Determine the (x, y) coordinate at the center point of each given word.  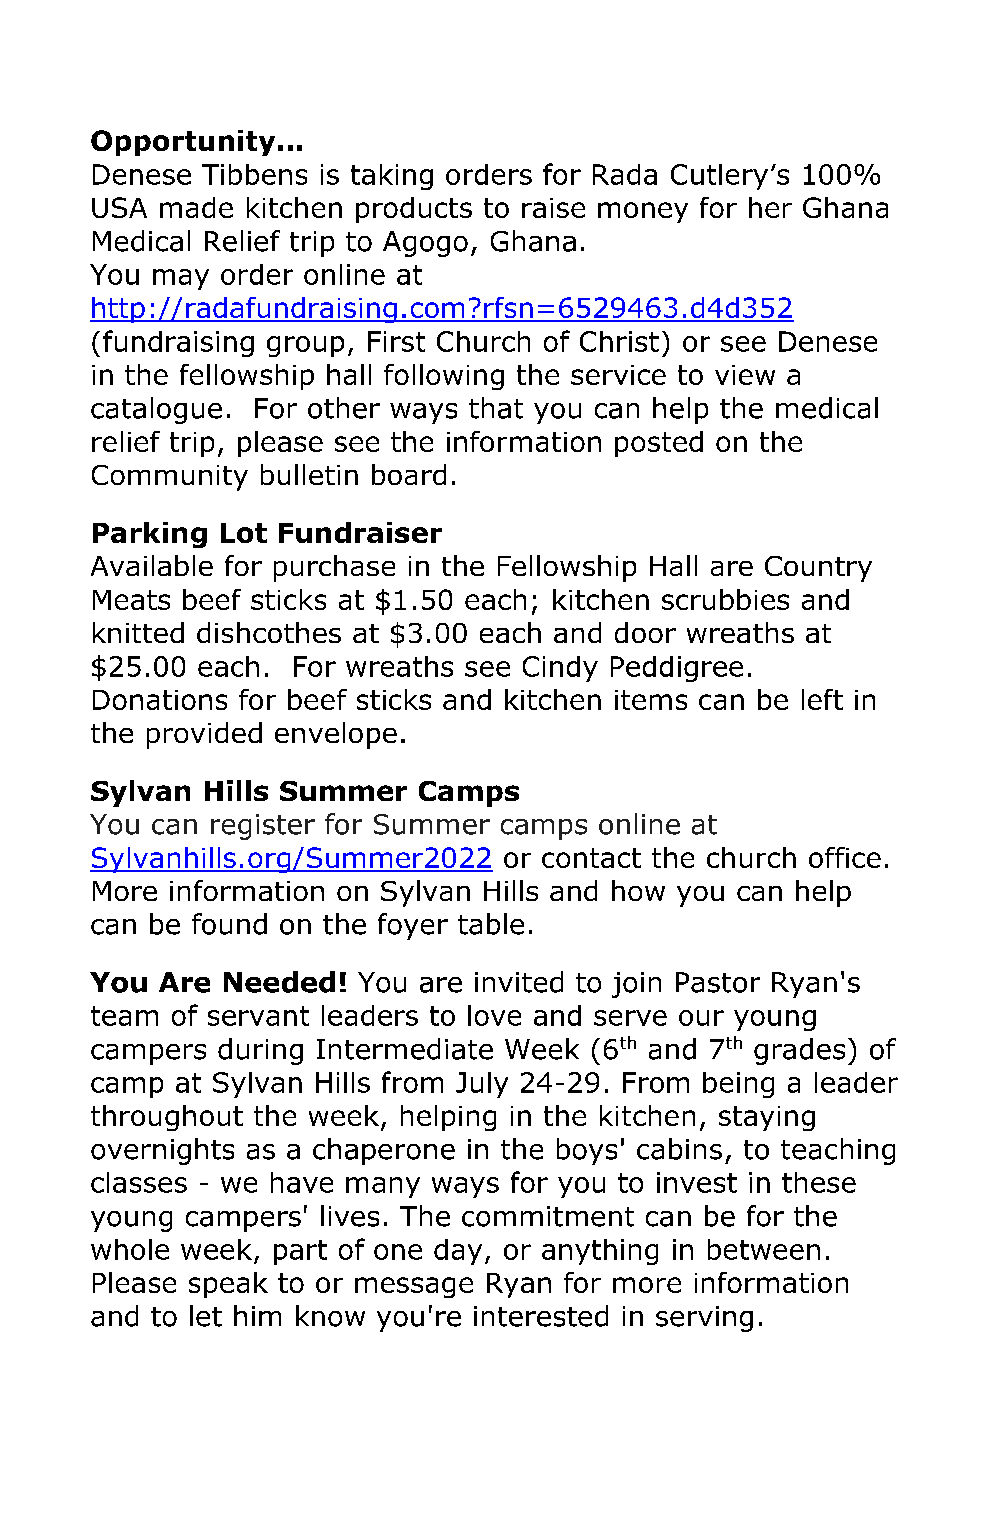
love (494, 1015)
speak (228, 1285)
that (496, 408)
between (764, 1249)
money (643, 212)
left (822, 699)
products (414, 210)
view (745, 375)
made (196, 207)
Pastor (718, 982)
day (458, 1252)
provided (204, 735)
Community (170, 478)
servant (258, 1016)
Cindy (560, 669)
